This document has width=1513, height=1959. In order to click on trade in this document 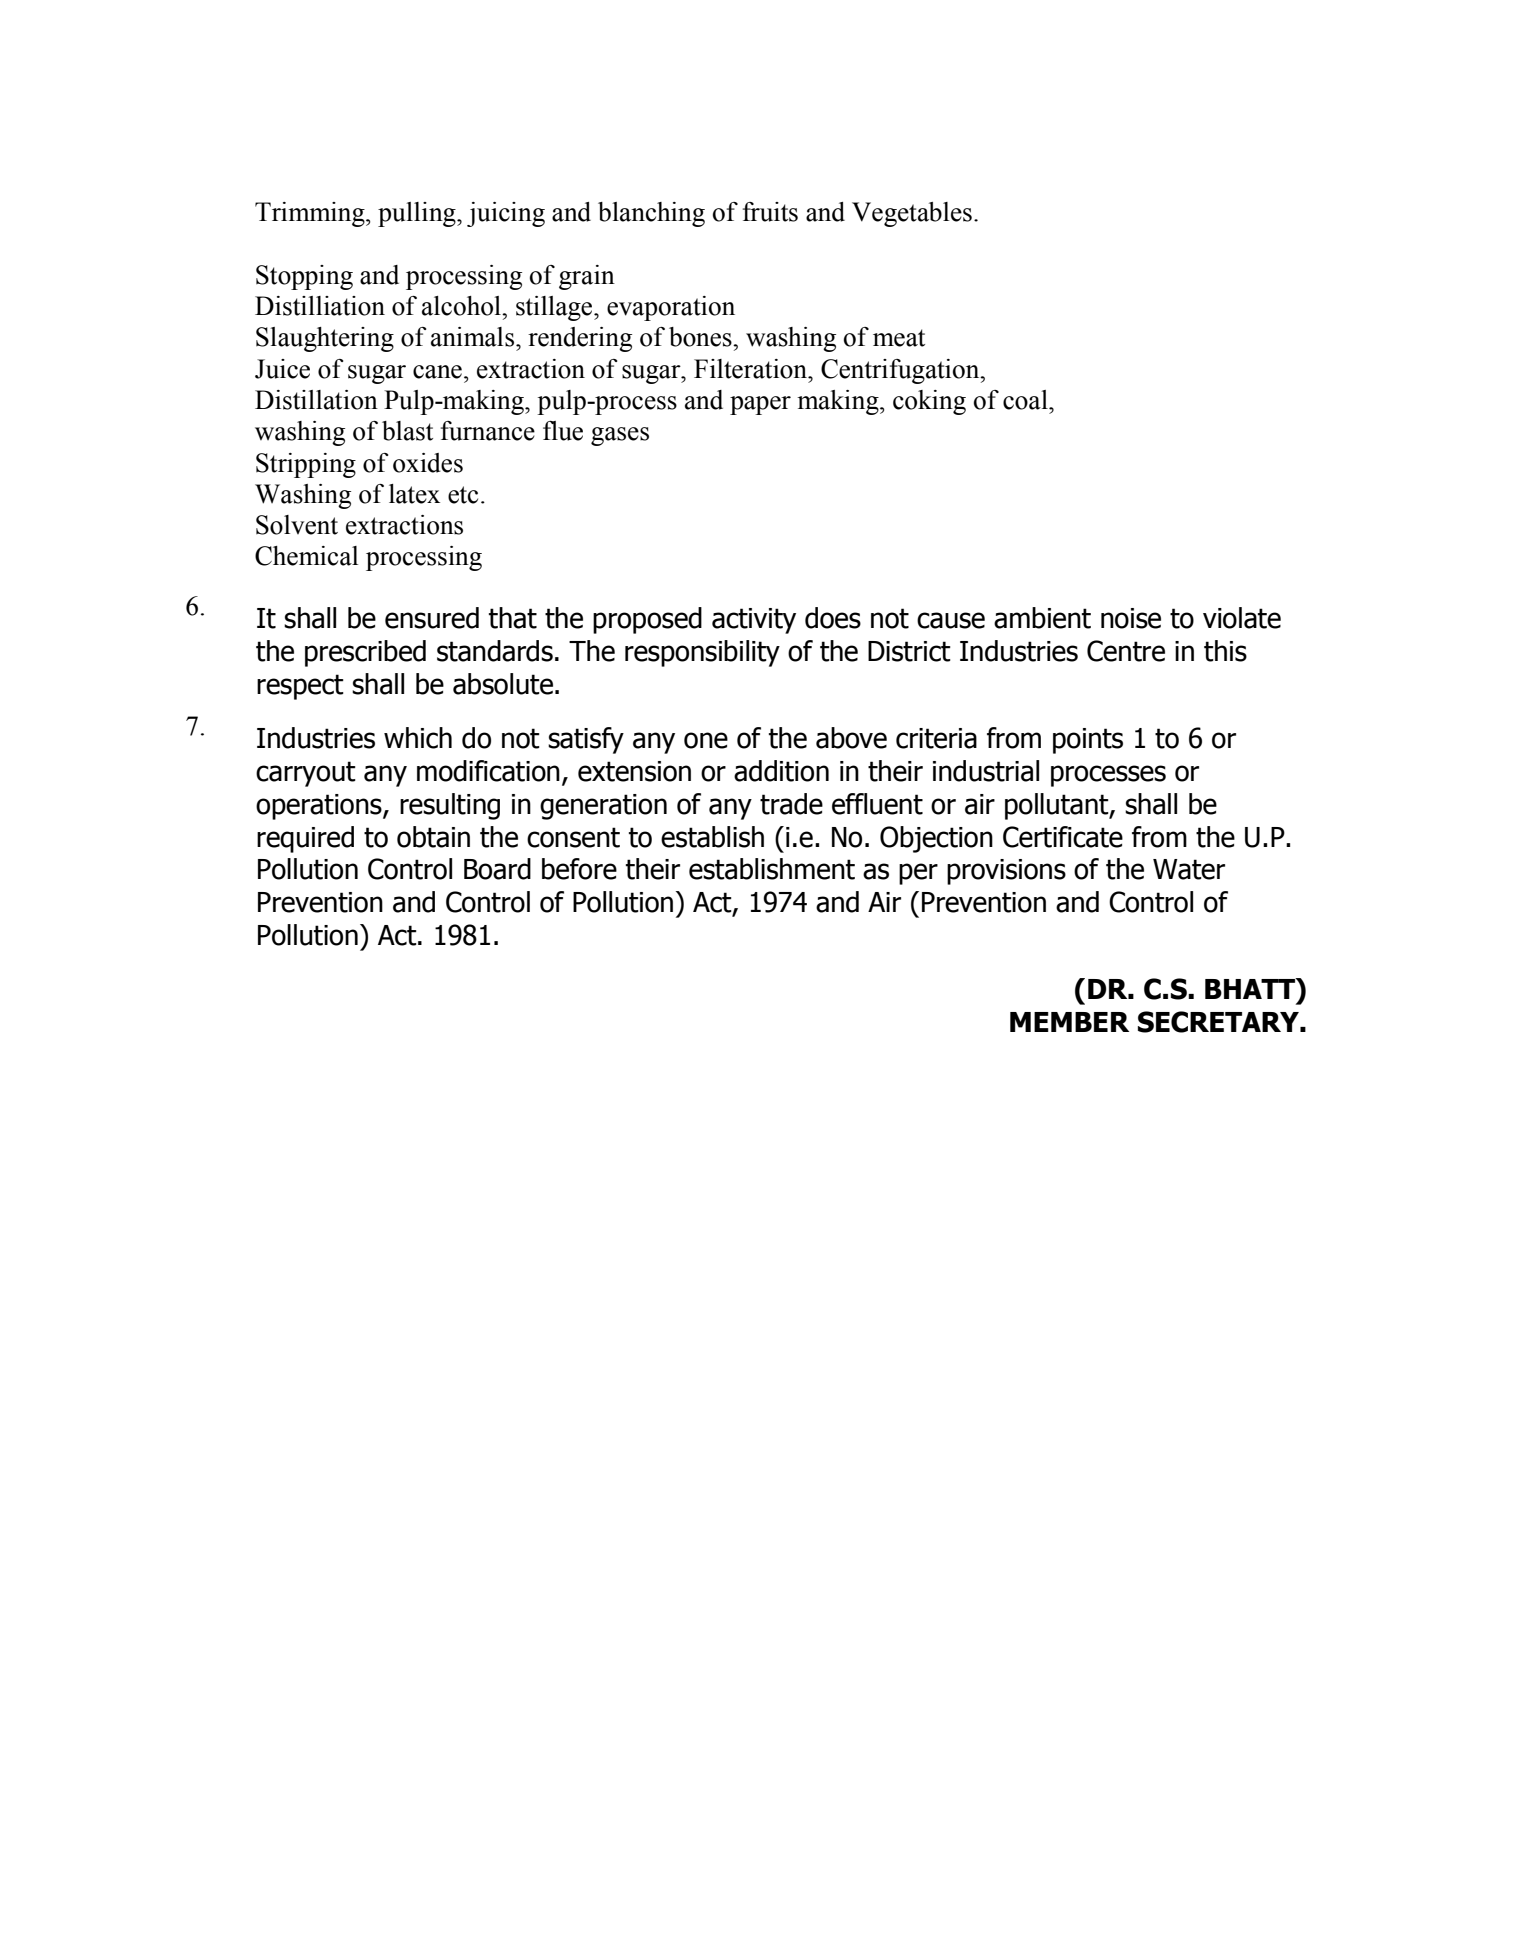, I will do `click(791, 804)`.
